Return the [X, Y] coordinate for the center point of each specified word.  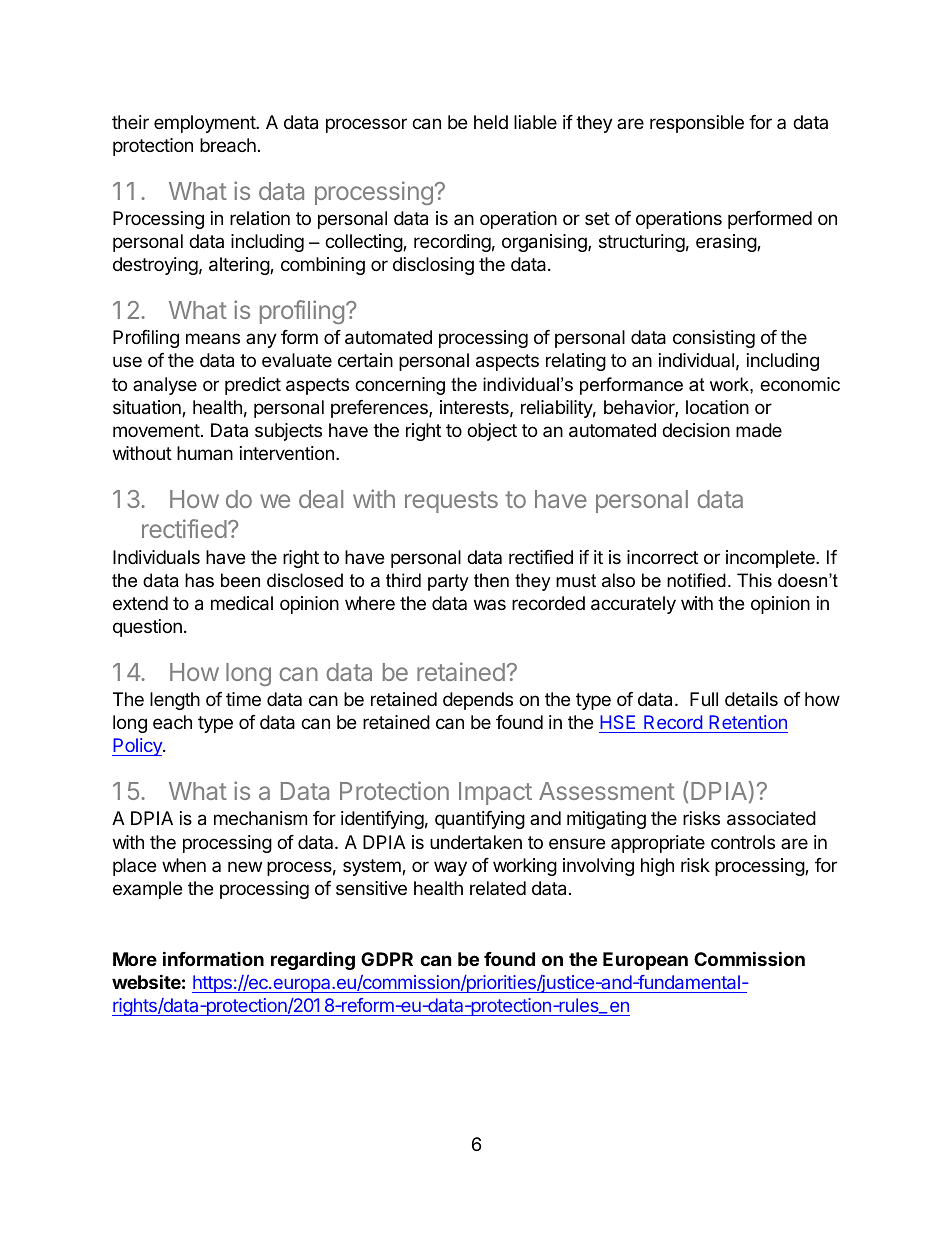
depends [478, 701]
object [492, 432]
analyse [165, 386]
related [498, 888]
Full [704, 699]
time [243, 699]
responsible [697, 124]
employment [205, 124]
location [717, 407]
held [491, 122]
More [135, 959]
